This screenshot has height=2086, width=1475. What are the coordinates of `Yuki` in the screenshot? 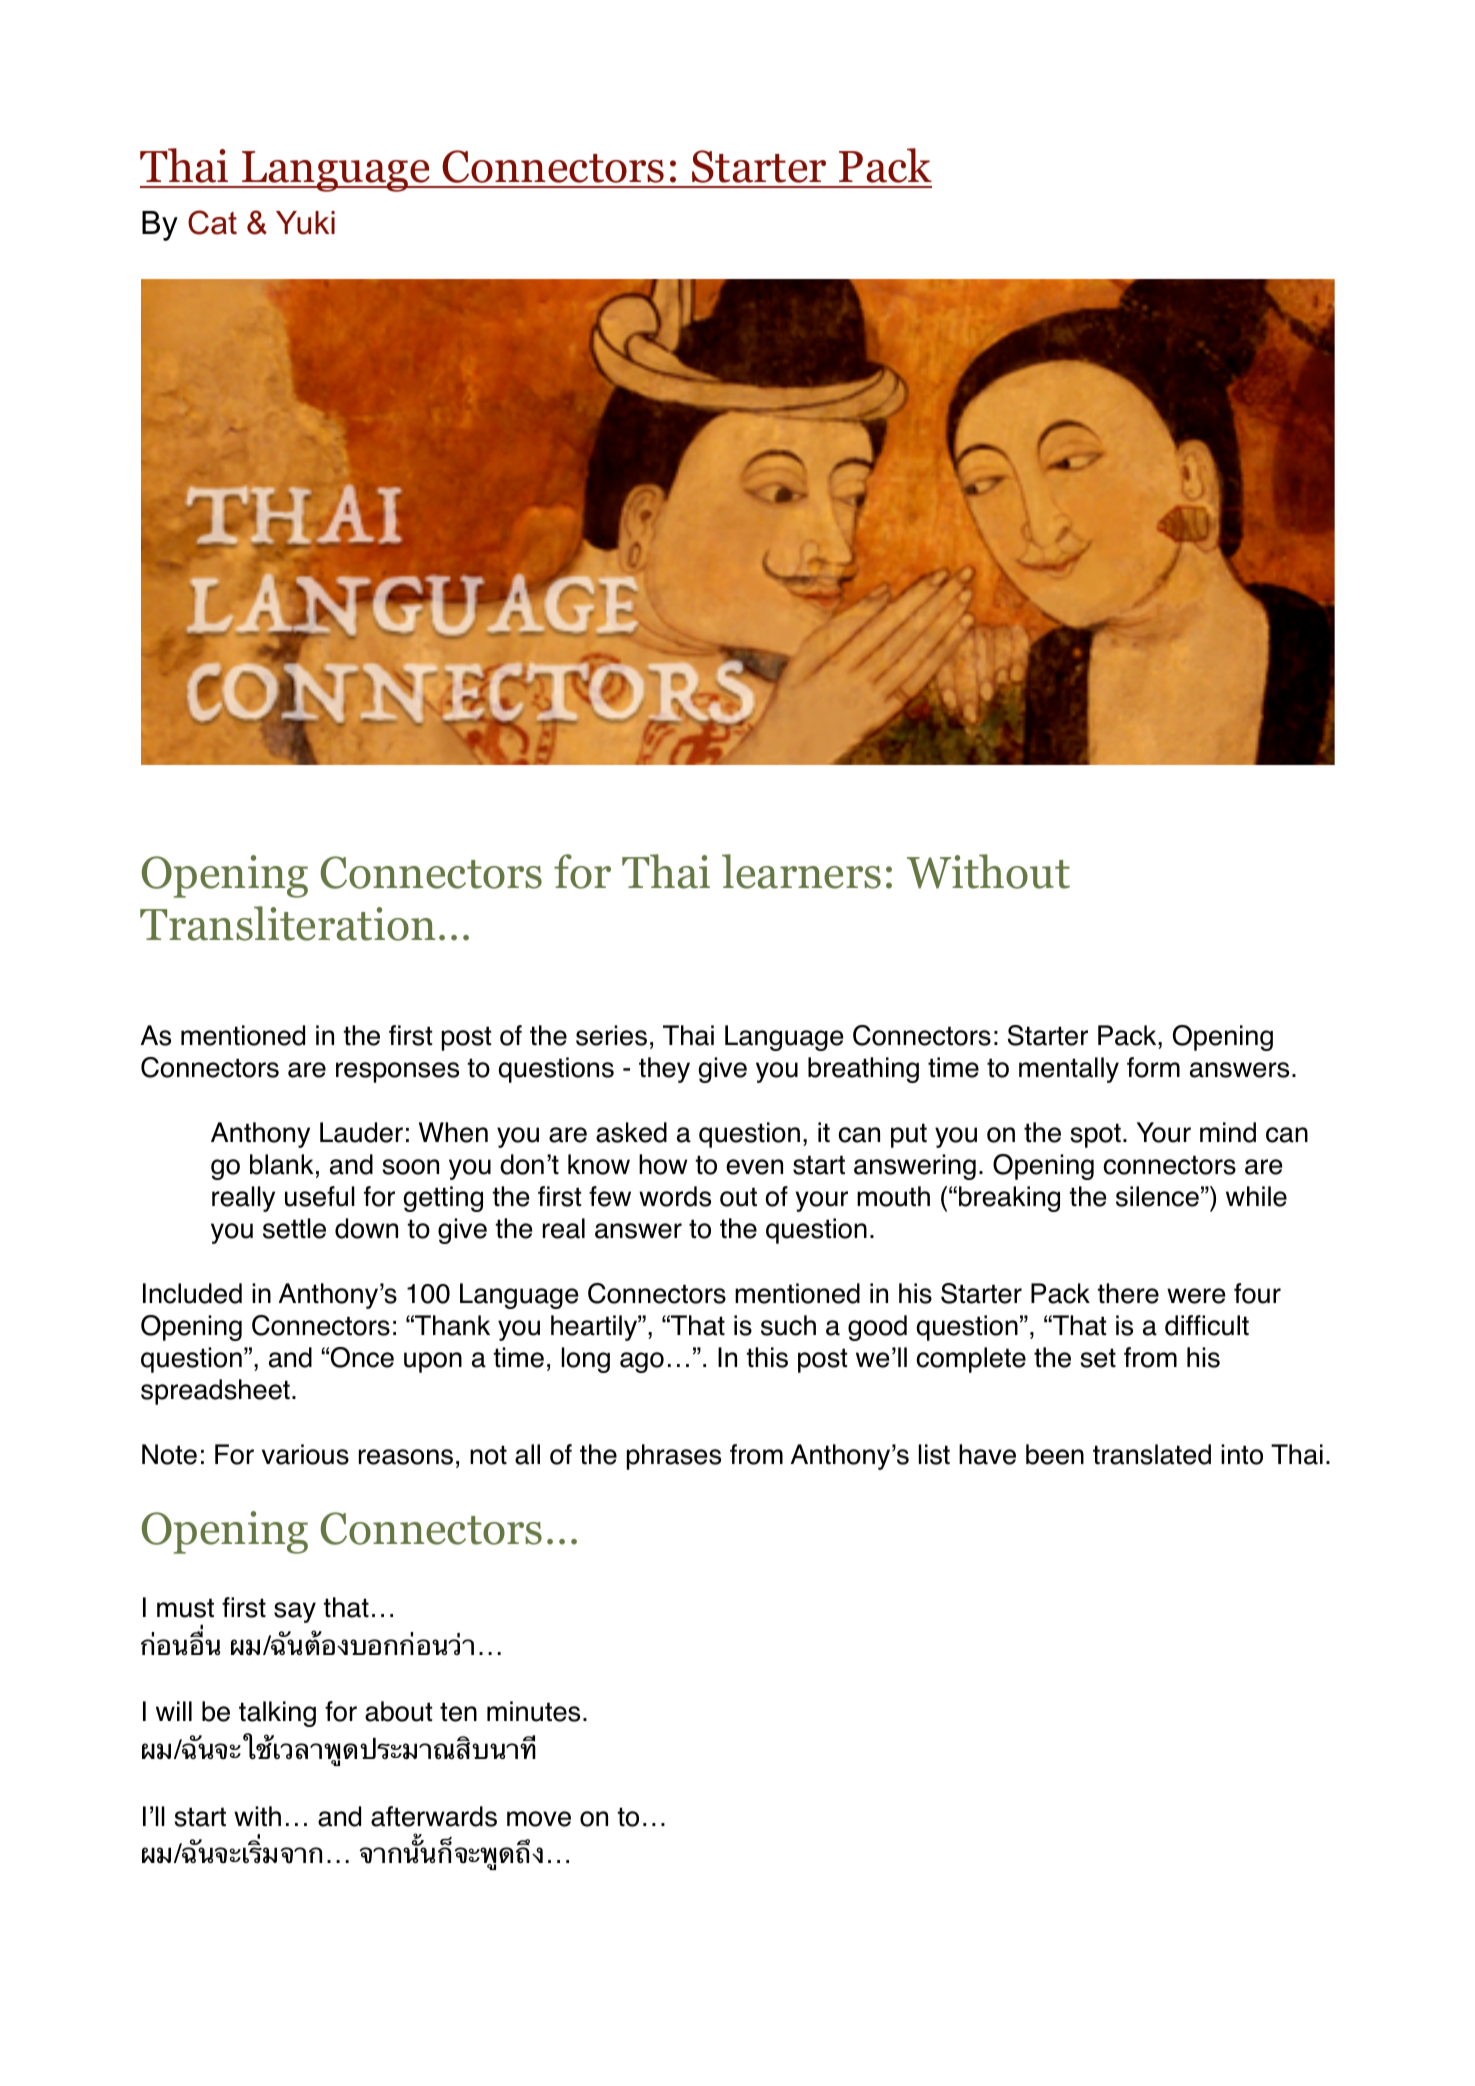 It's located at (305, 223).
